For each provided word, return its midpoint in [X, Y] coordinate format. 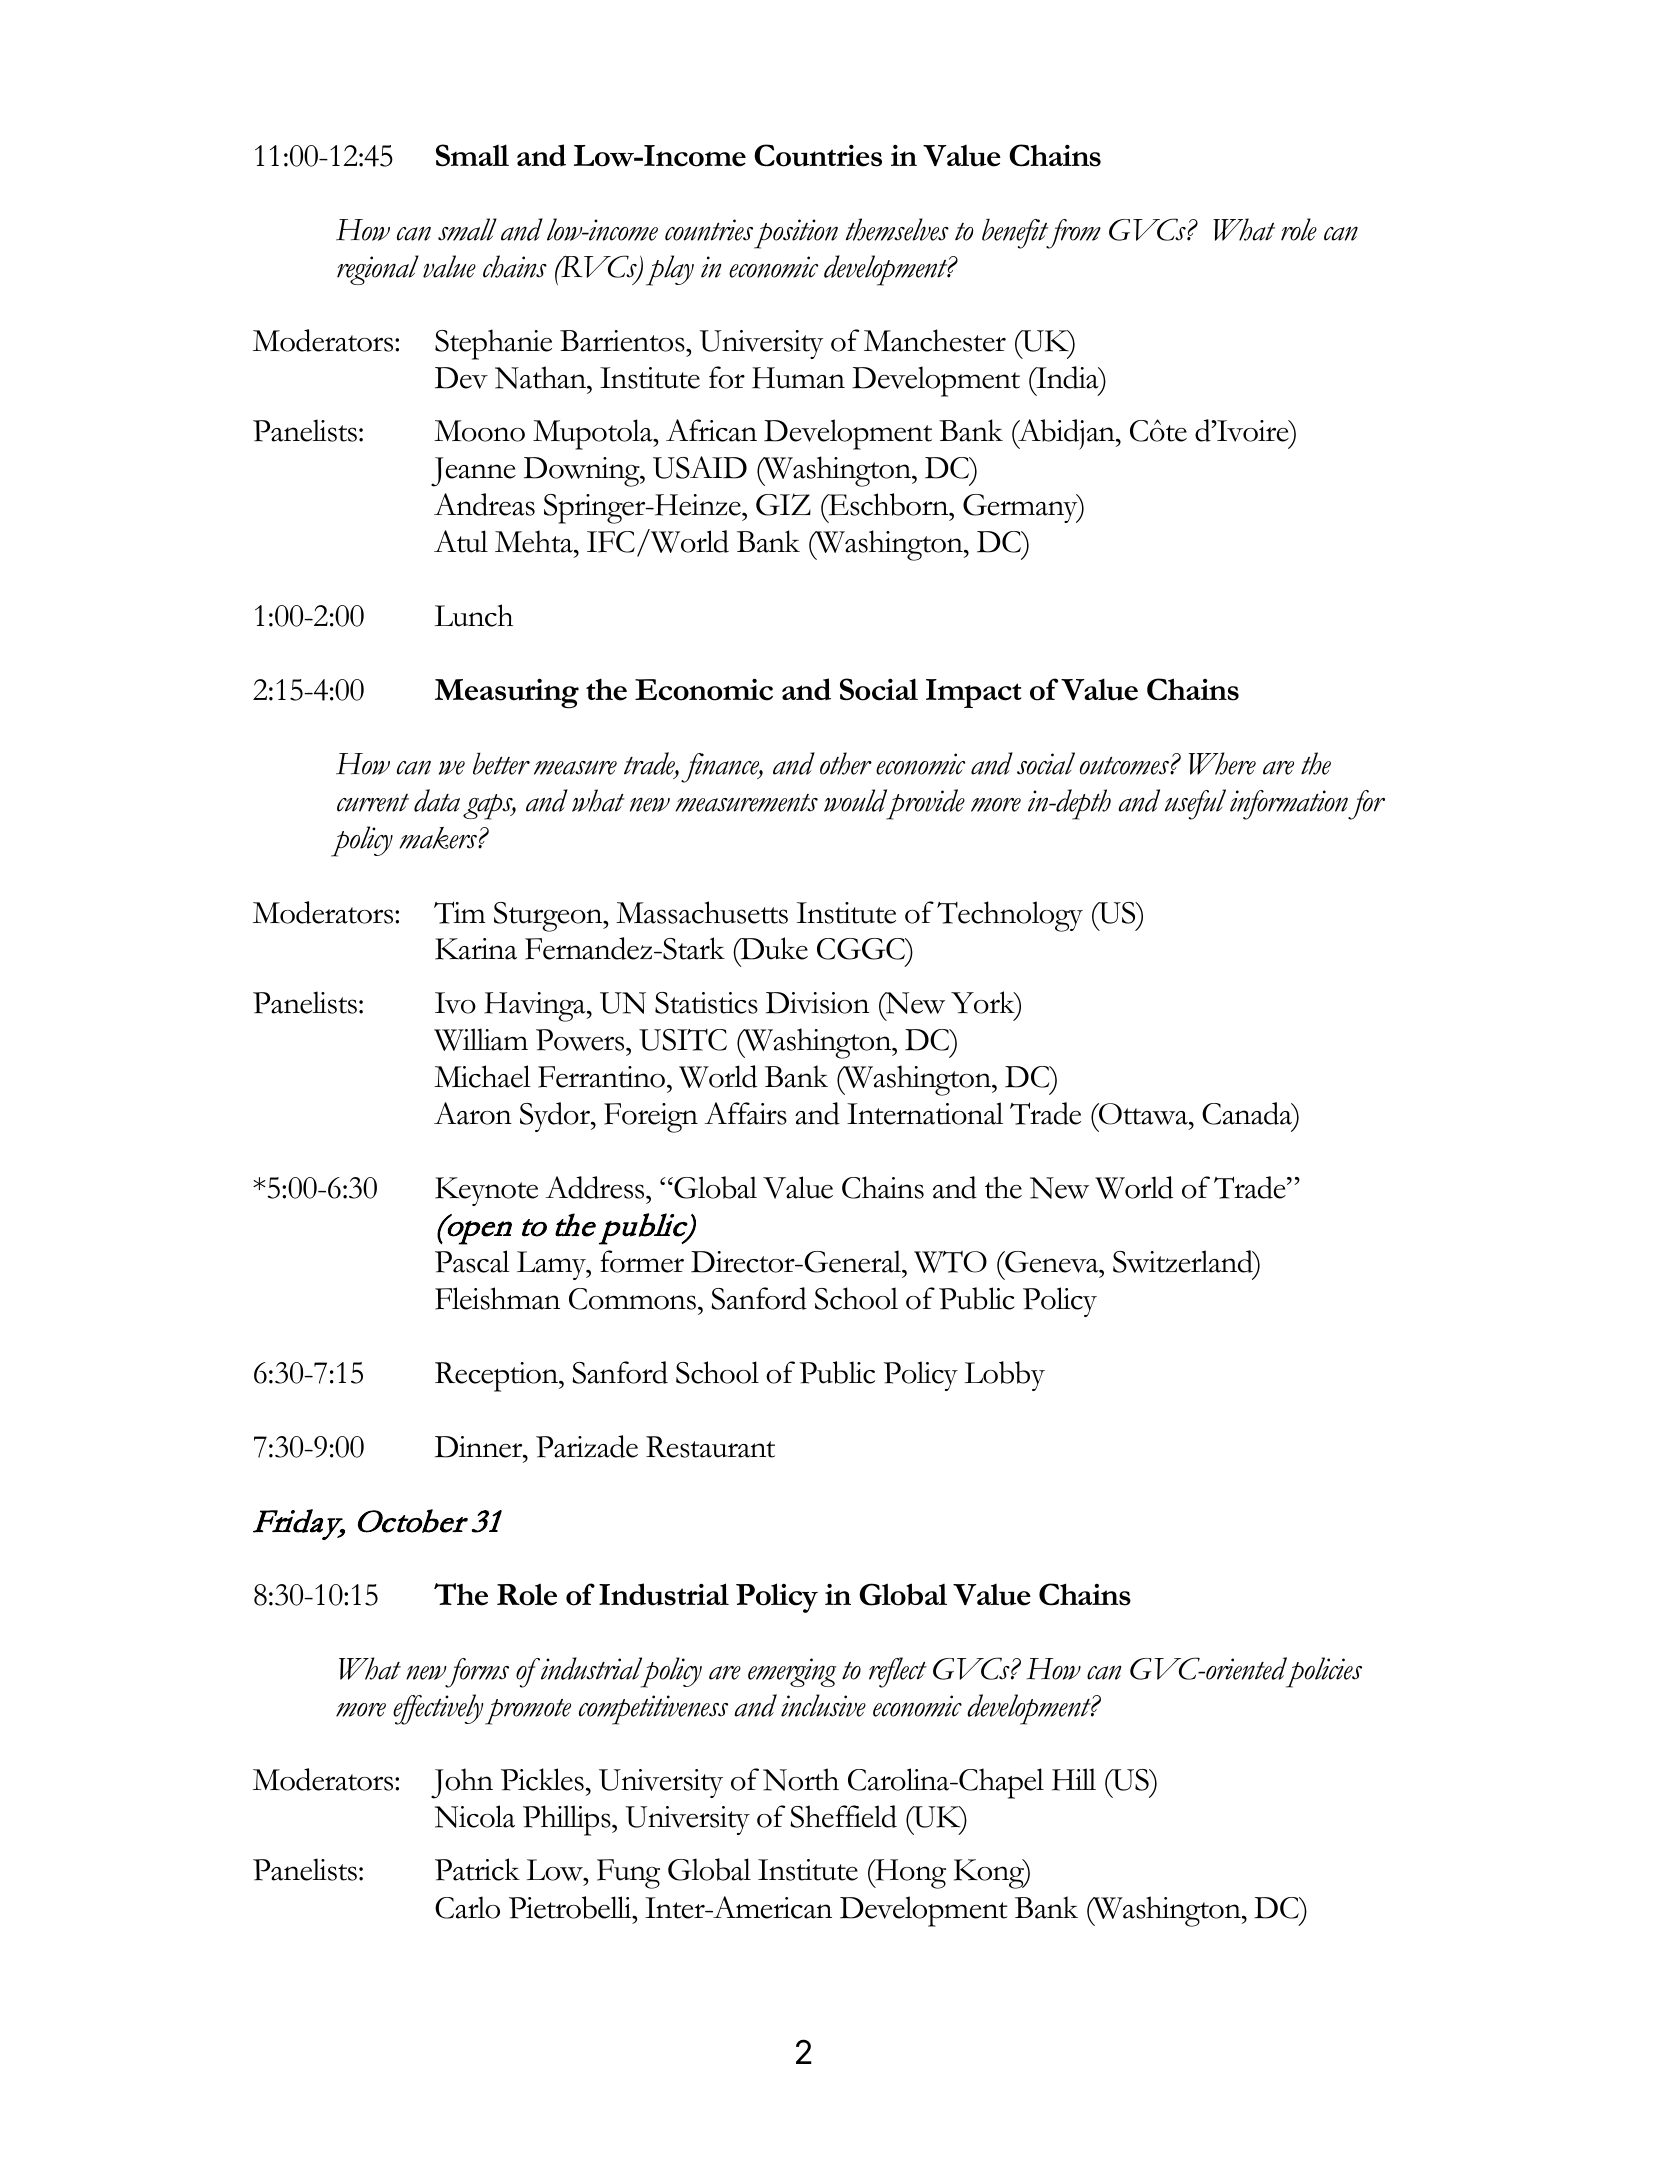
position [796, 234]
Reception [497, 1377]
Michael [482, 1076]
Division [817, 1003]
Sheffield [843, 1816]
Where [1222, 763]
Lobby [1005, 1376]
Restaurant [710, 1447]
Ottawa [1143, 1114]
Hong [909, 1874]
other [846, 763]
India [1067, 379]
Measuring [507, 694]
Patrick [477, 1869]
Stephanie [493, 344]
